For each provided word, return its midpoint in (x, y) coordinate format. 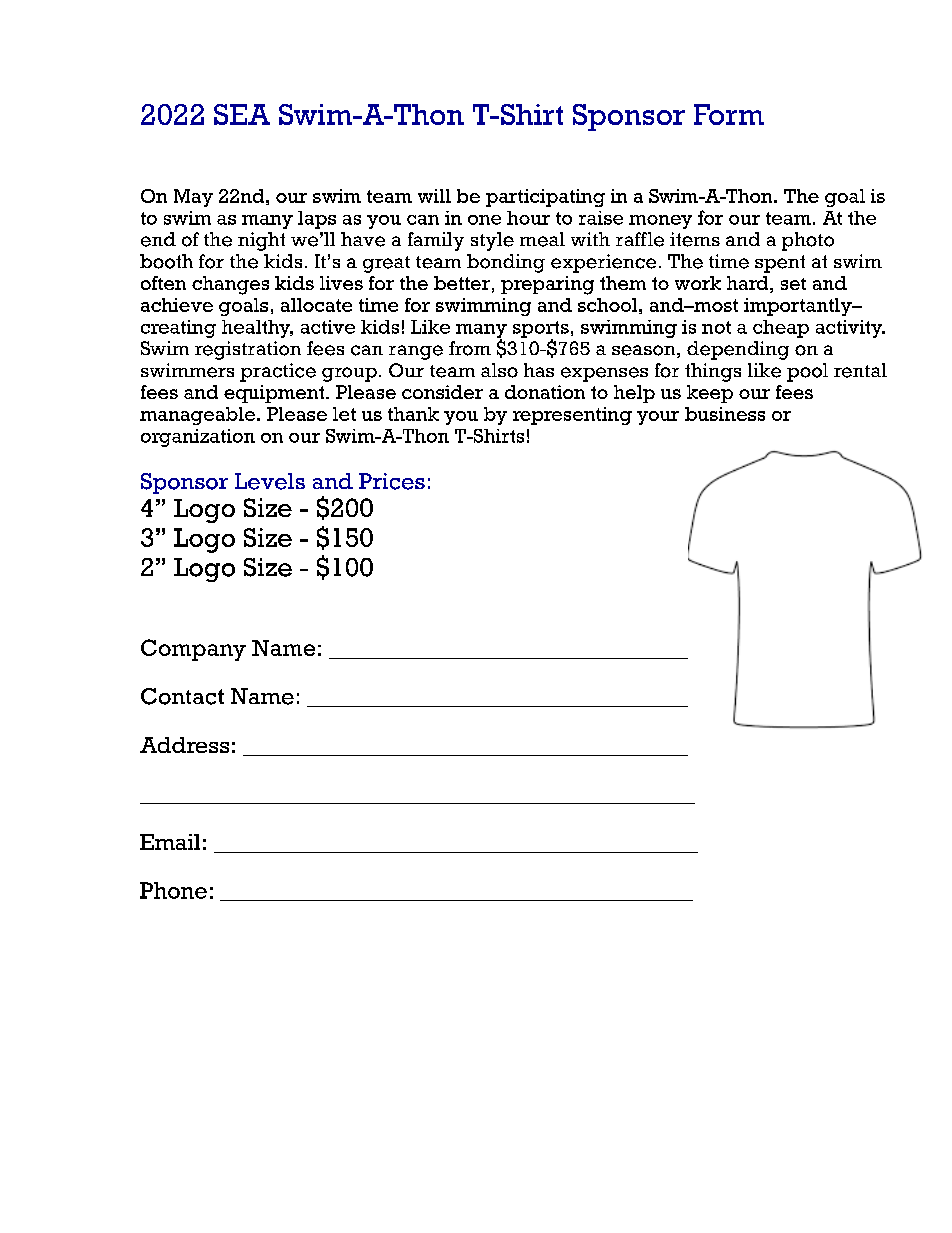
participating (545, 198)
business (725, 414)
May (193, 198)
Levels (270, 481)
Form (729, 114)
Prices (392, 481)
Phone (173, 890)
